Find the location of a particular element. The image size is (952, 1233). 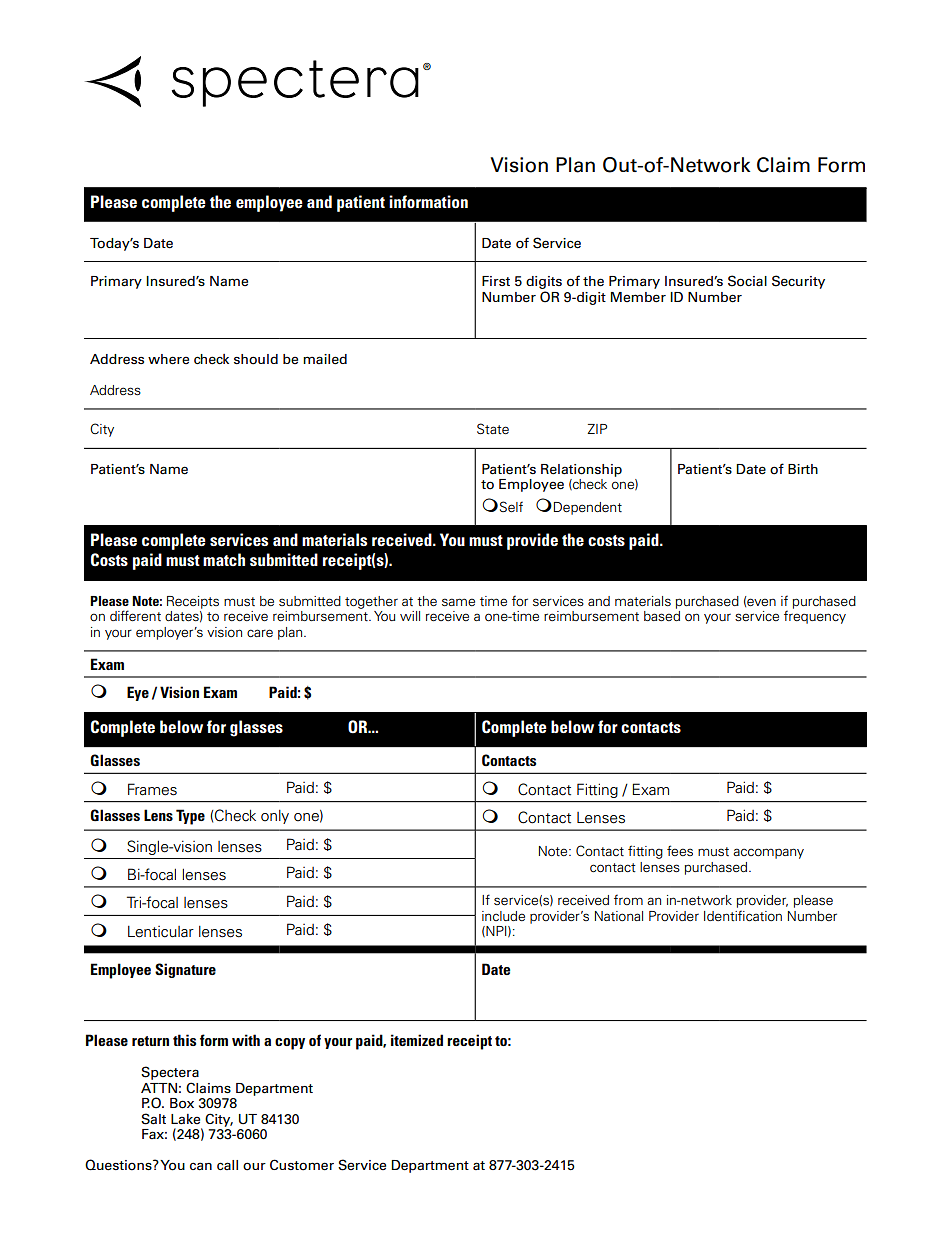

Eye is located at coordinates (138, 693).
